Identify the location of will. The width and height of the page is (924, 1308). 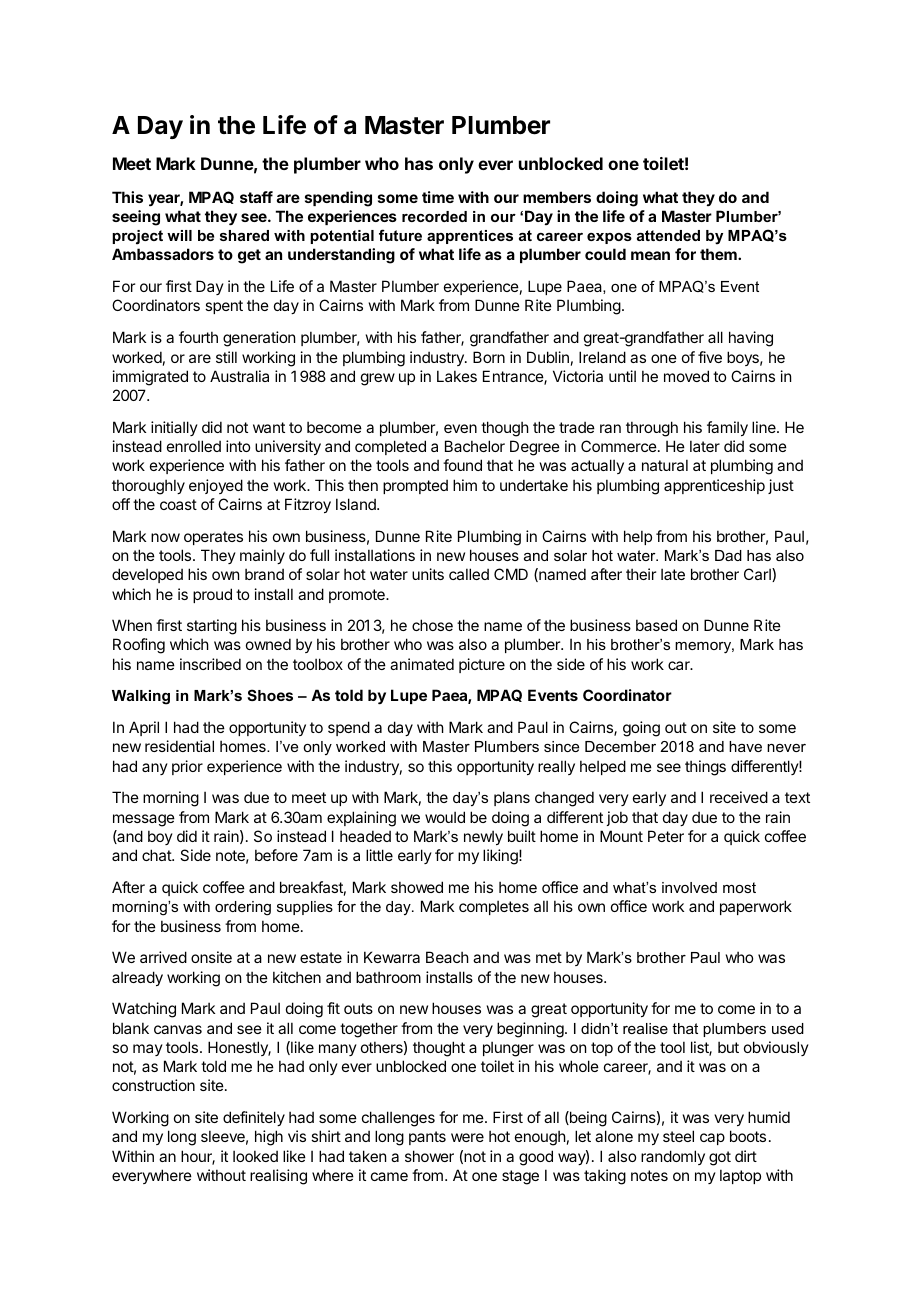
(179, 235).
